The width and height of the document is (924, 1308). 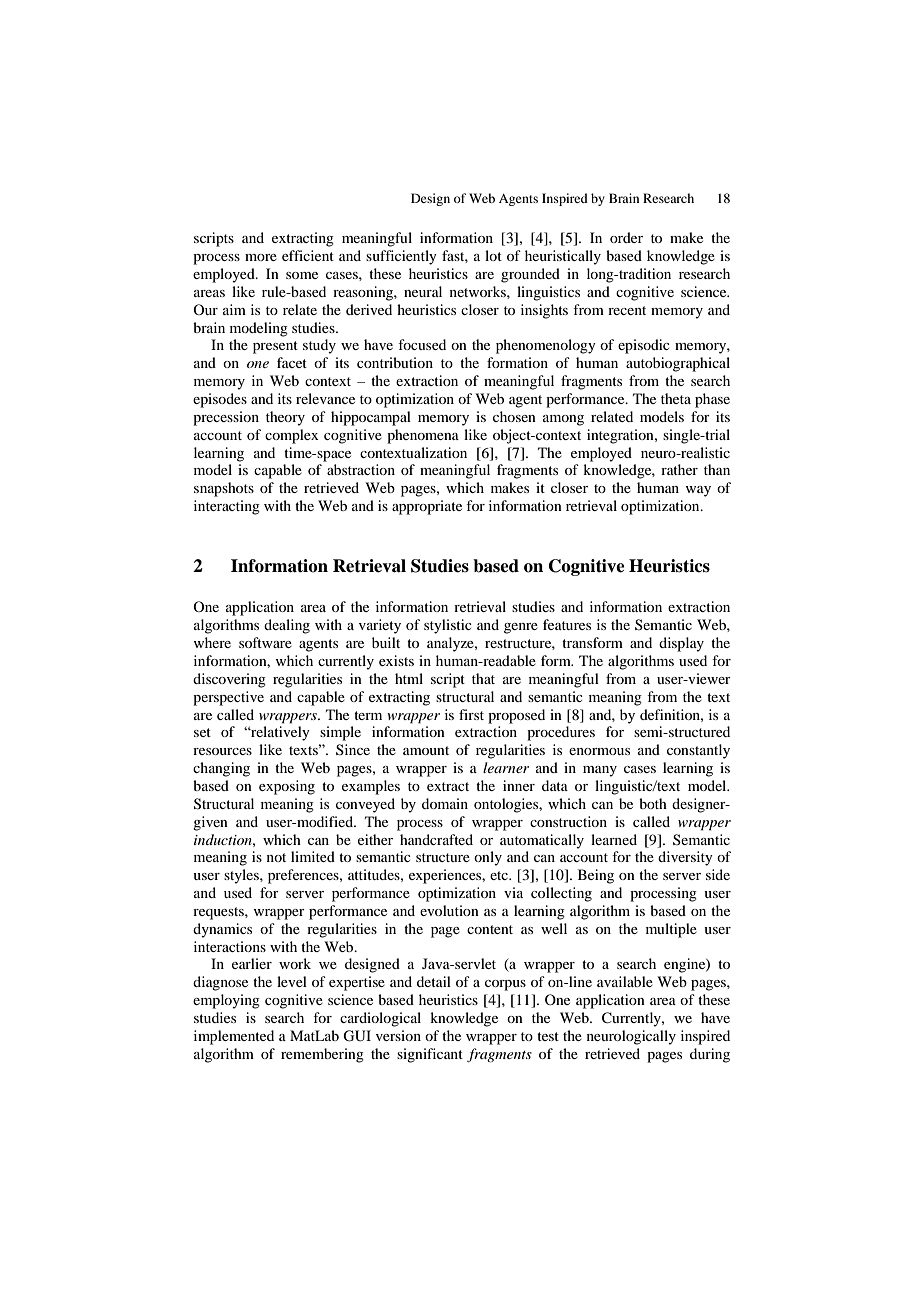 What do you see at coordinates (430, 1055) in the document?
I see `significant` at bounding box center [430, 1055].
